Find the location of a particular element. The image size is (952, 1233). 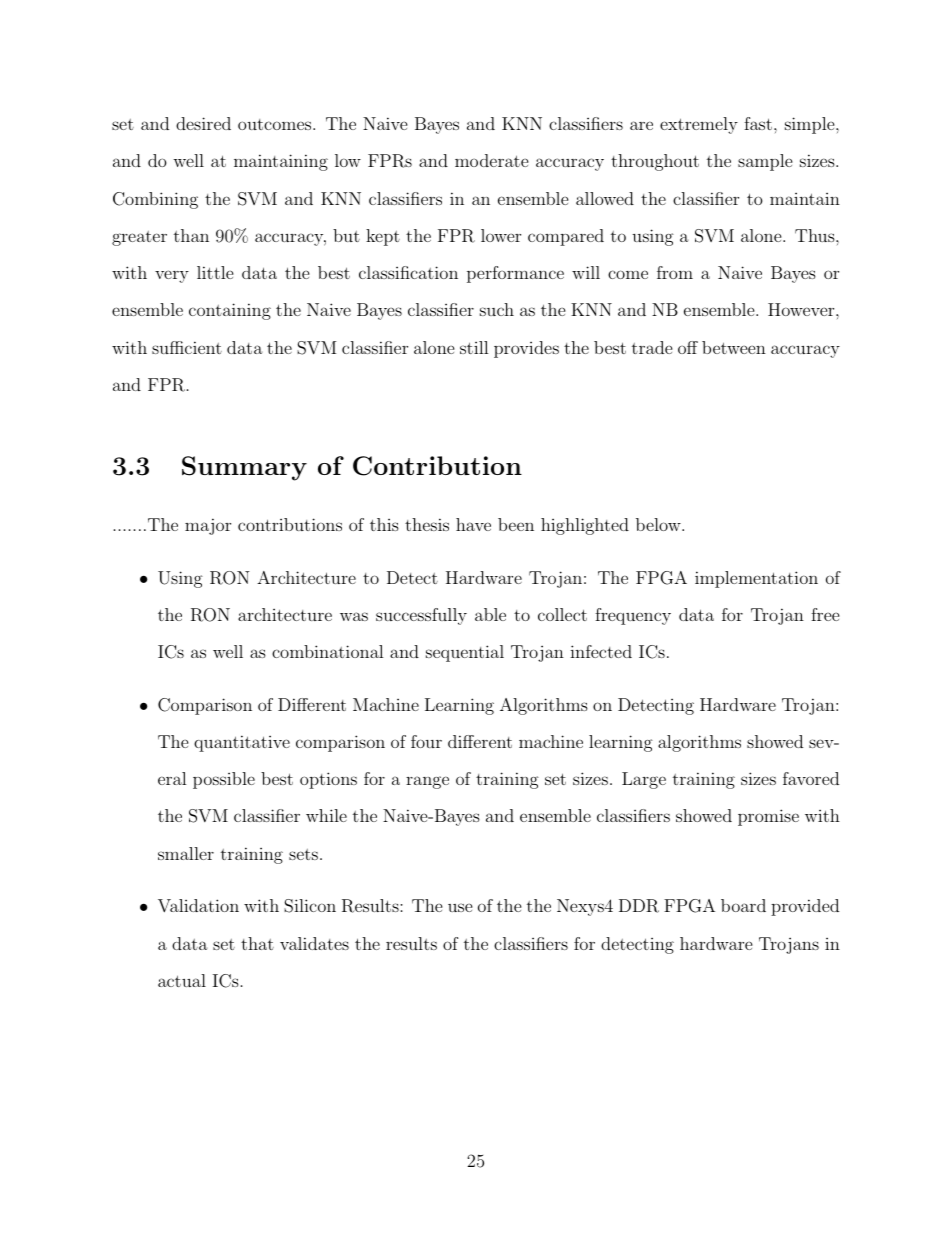

desired is located at coordinates (203, 123).
